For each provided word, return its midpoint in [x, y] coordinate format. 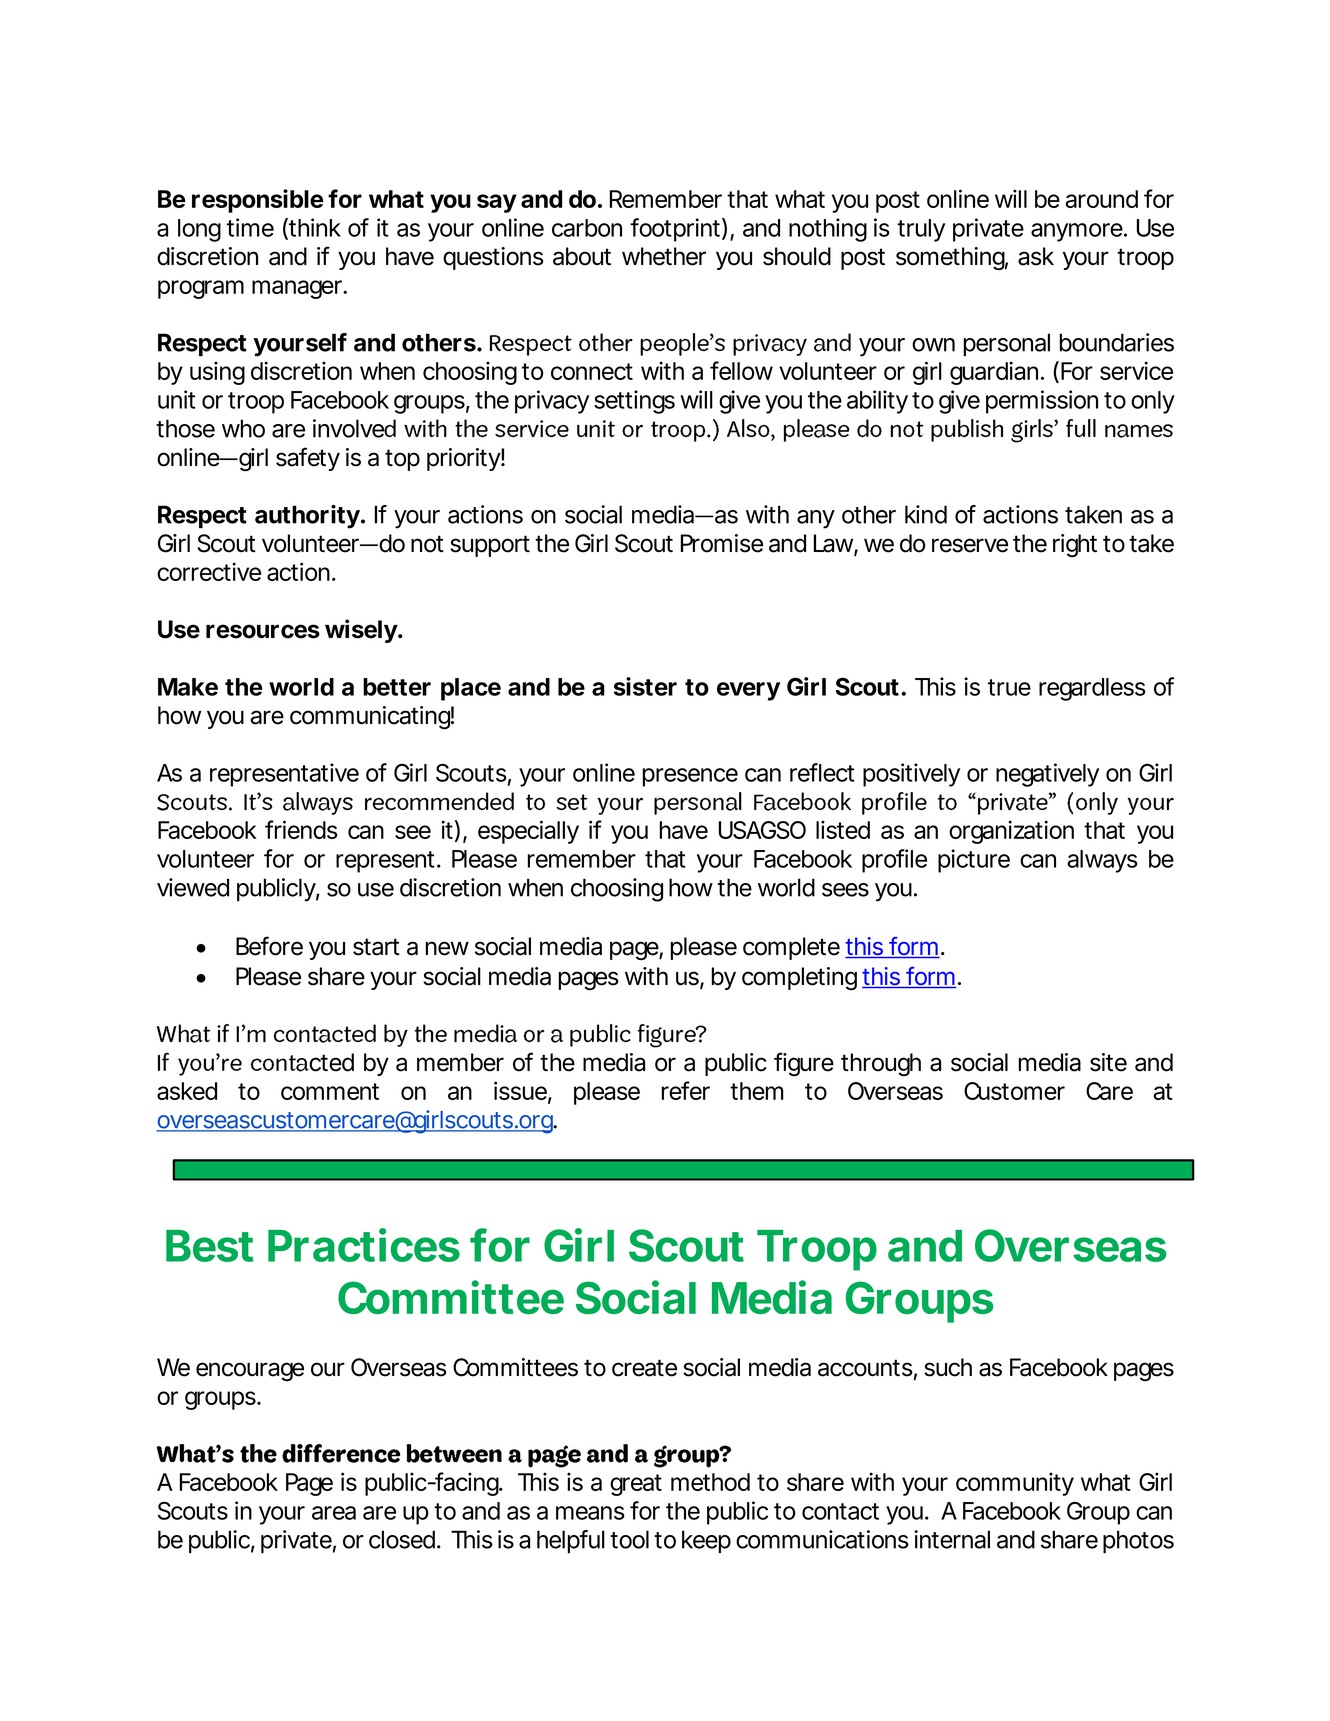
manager [298, 289]
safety [308, 459]
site [1108, 1062]
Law [833, 543]
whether [664, 256]
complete [791, 948]
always [1102, 861]
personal [1007, 344]
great [636, 1485]
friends [301, 829]
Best [210, 1246]
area [334, 1513]
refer [686, 1090]
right [1075, 545]
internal [952, 1539]
